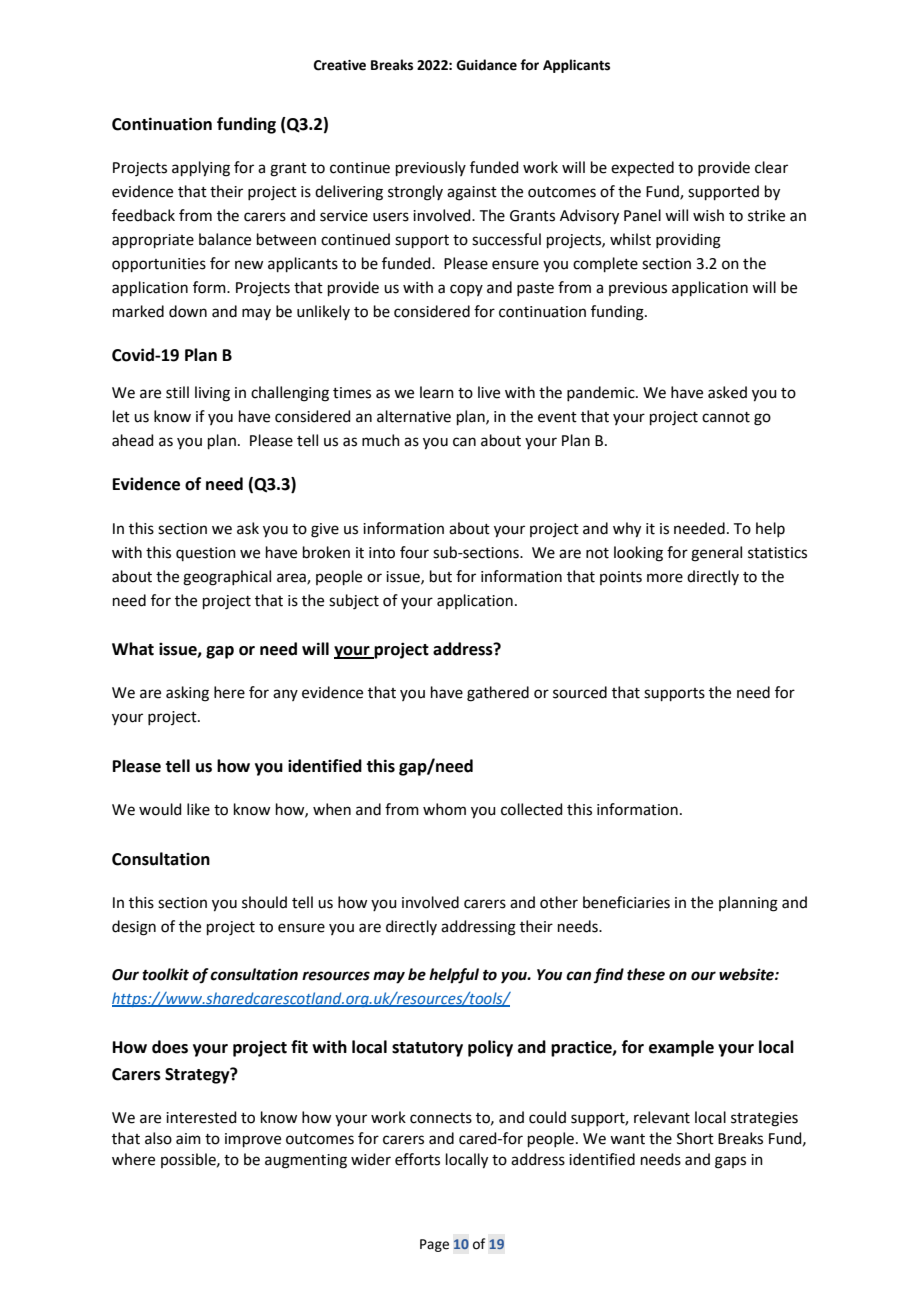  Describe the element at coordinates (201, 169) in the screenshot. I see `applying` at that location.
